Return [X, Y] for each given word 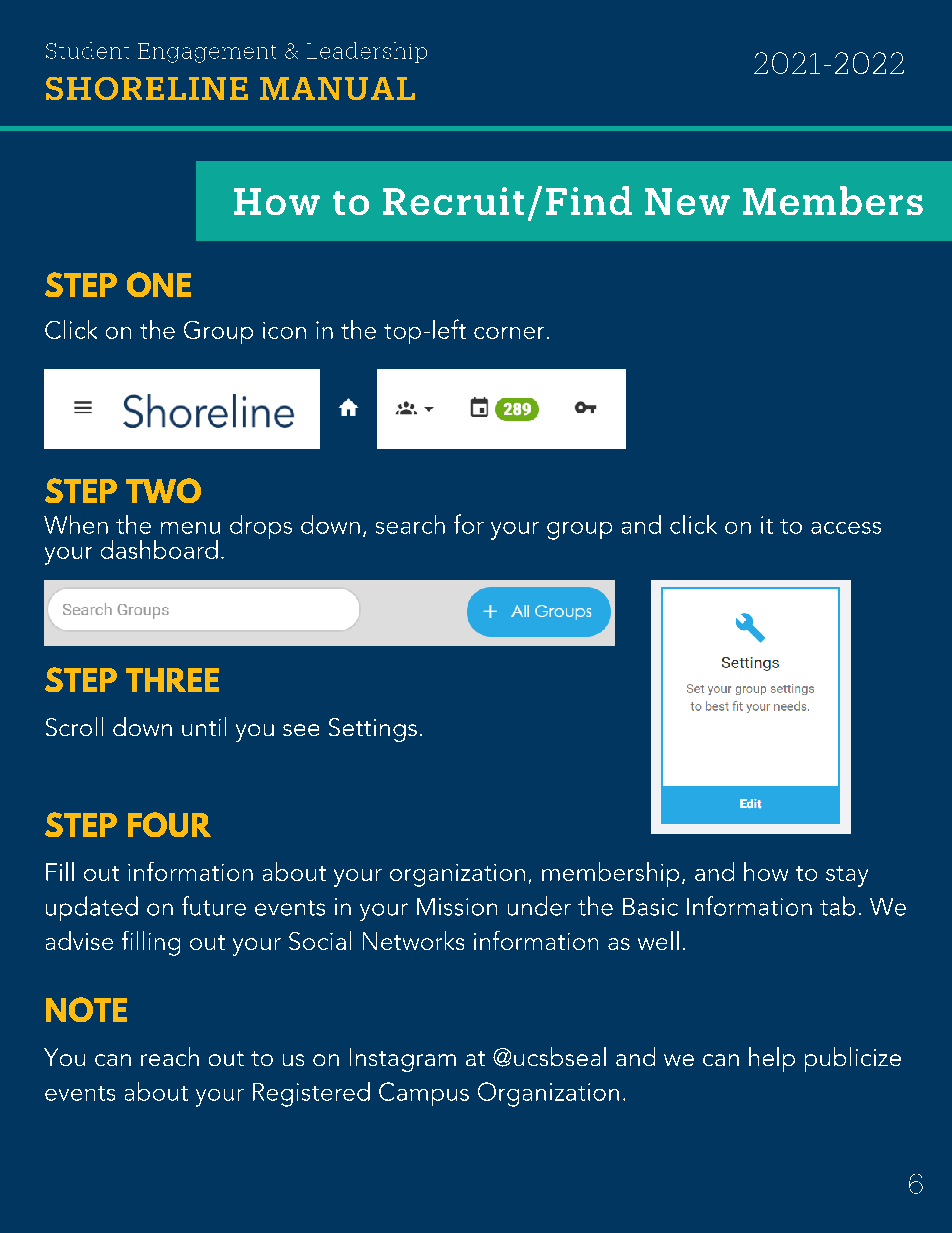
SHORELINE [147, 88]
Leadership [367, 52]
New [687, 201]
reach [170, 1056]
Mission [457, 907]
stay [847, 876]
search [410, 524]
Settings [373, 730]
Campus [424, 1094]
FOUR [169, 824]
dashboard [159, 549]
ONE [159, 284]
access [846, 528]
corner [509, 333]
